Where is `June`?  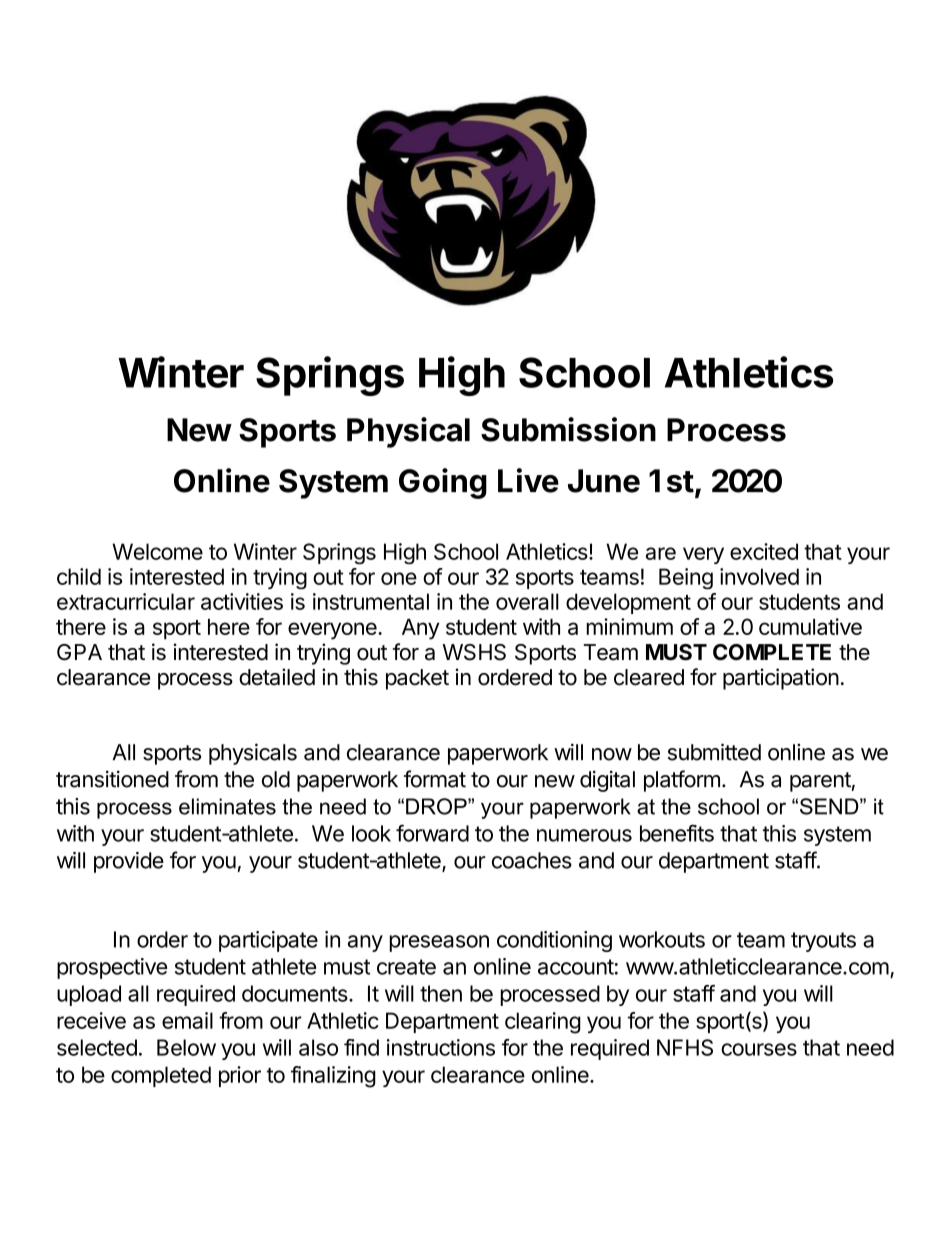
June is located at coordinates (604, 481).
